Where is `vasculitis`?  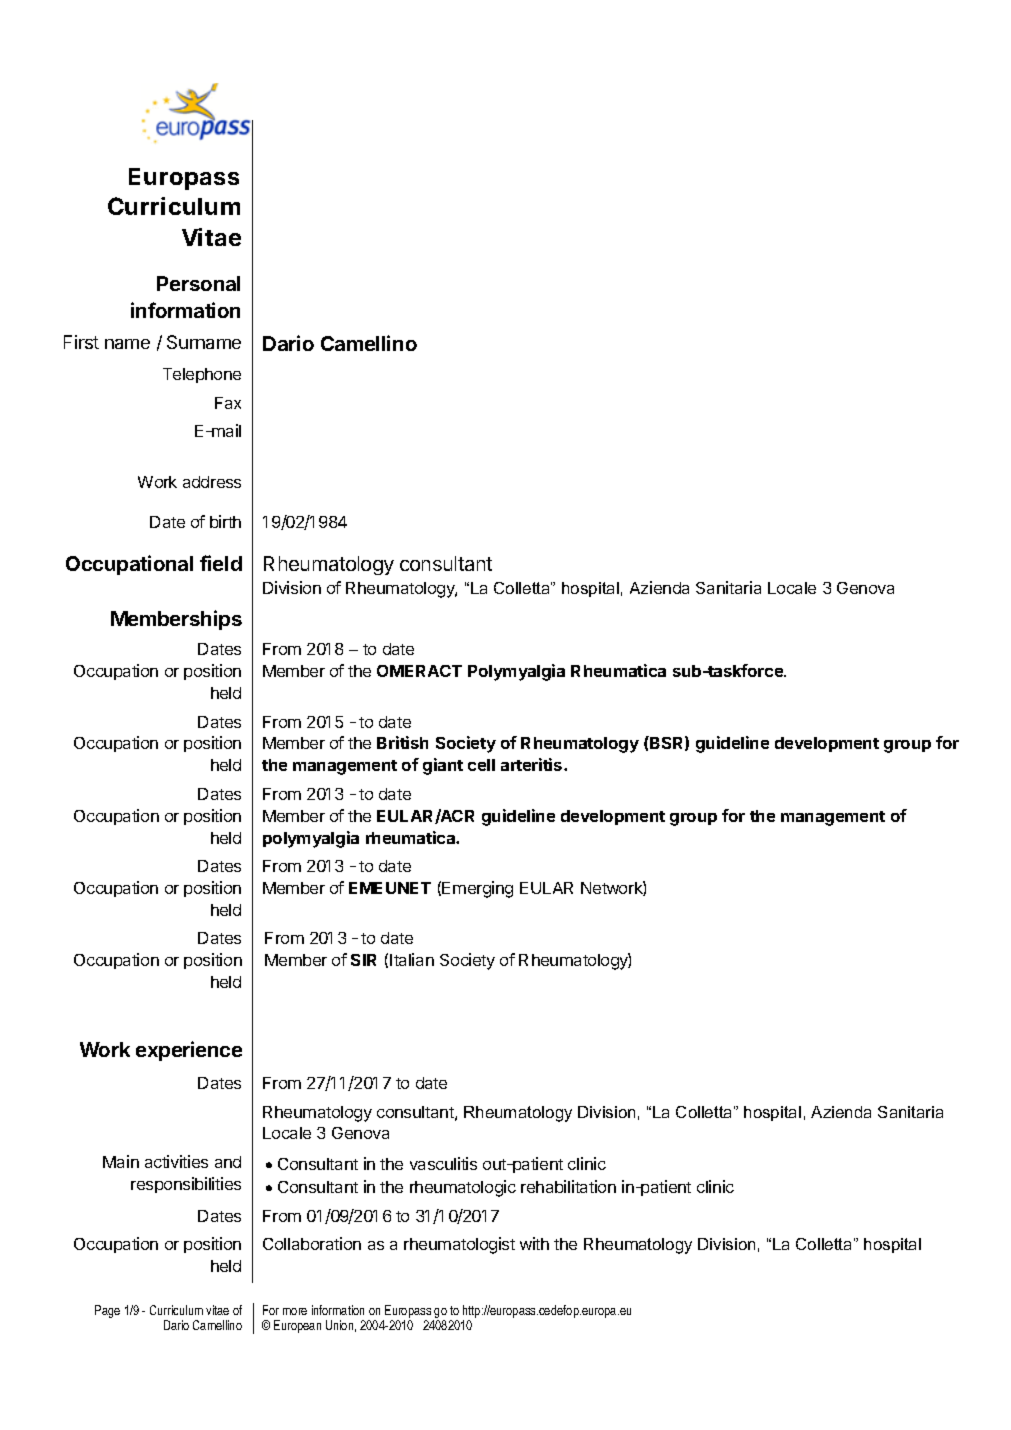 vasculitis is located at coordinates (443, 1163).
